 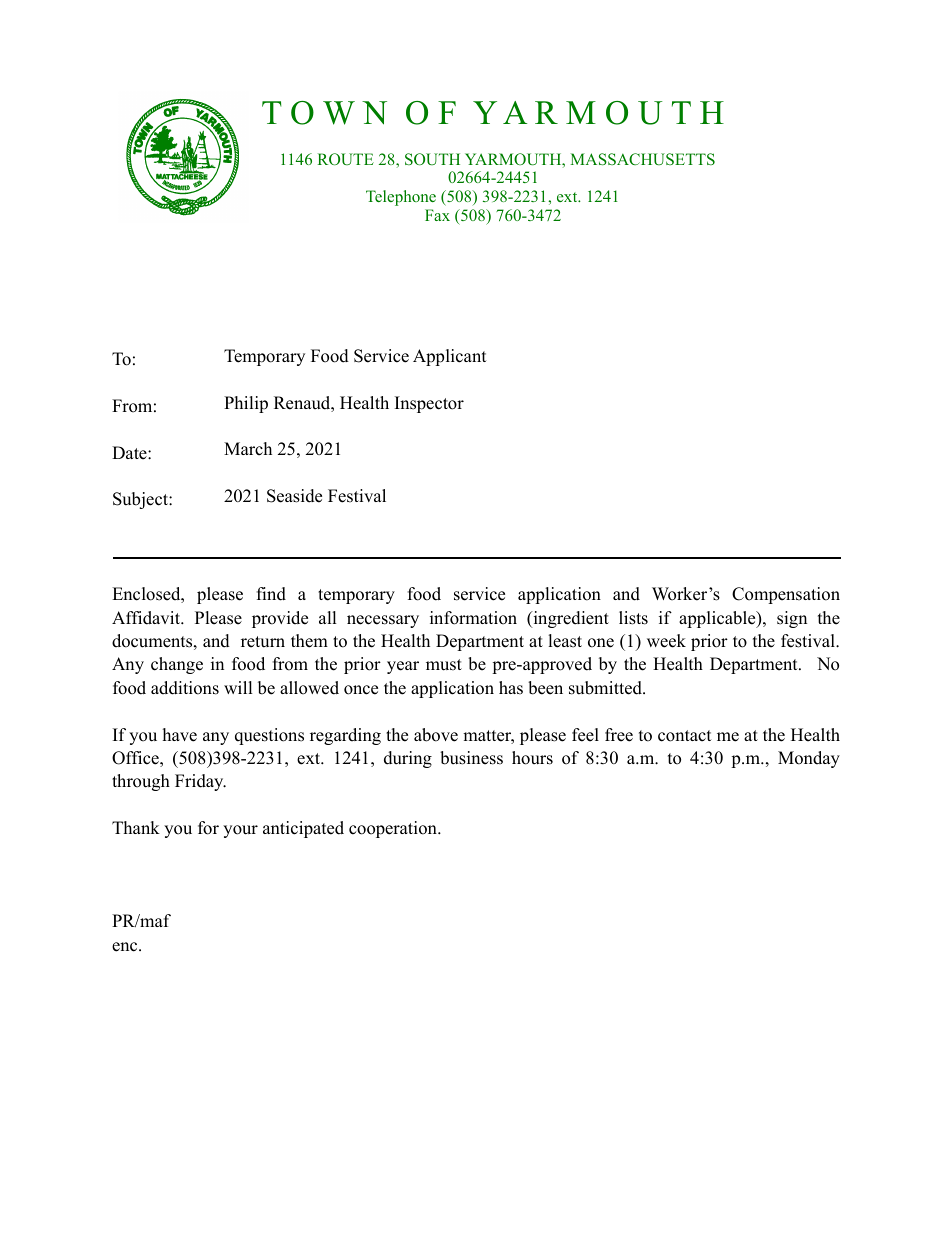 What do you see at coordinates (786, 595) in the screenshot?
I see `Compensation` at bounding box center [786, 595].
